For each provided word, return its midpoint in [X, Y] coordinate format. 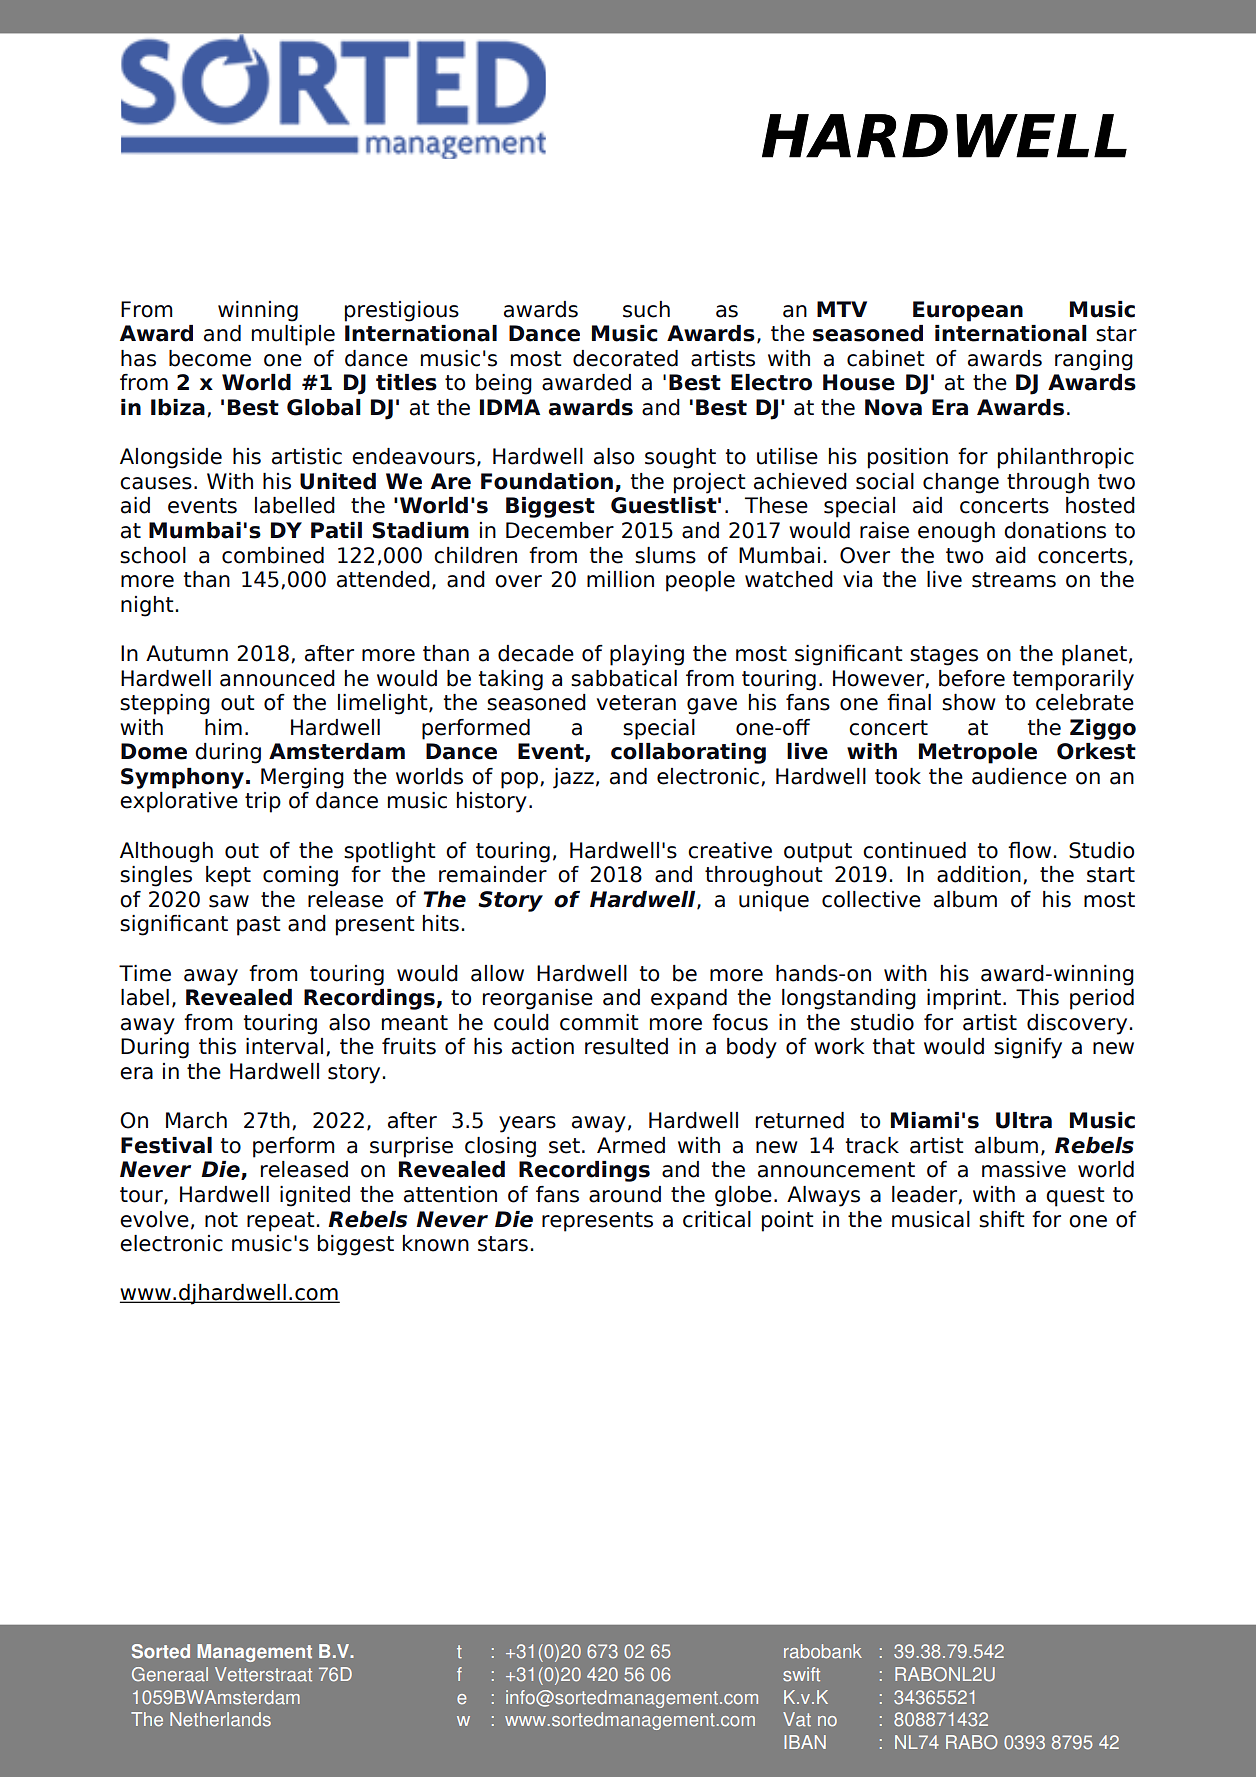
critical [717, 1219]
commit [599, 1022]
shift [1002, 1219]
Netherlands [220, 1719]
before [972, 678]
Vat [797, 1719]
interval [284, 1046]
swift [801, 1674]
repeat [281, 1222]
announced [277, 678]
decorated [625, 358]
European [968, 311]
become [210, 358]
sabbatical [624, 678]
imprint [965, 999]
